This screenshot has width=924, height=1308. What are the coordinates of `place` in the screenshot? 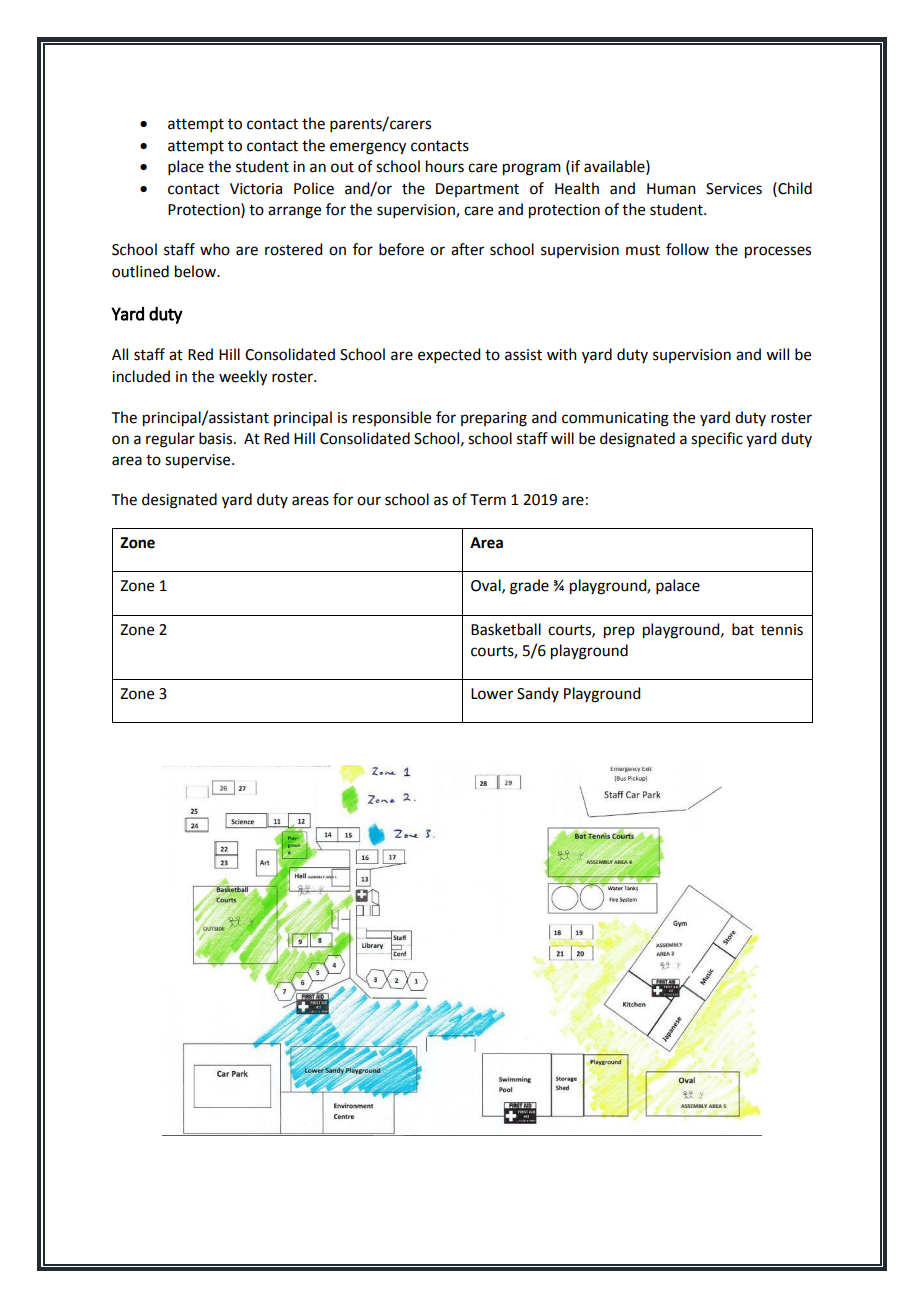 It's located at (186, 167).
